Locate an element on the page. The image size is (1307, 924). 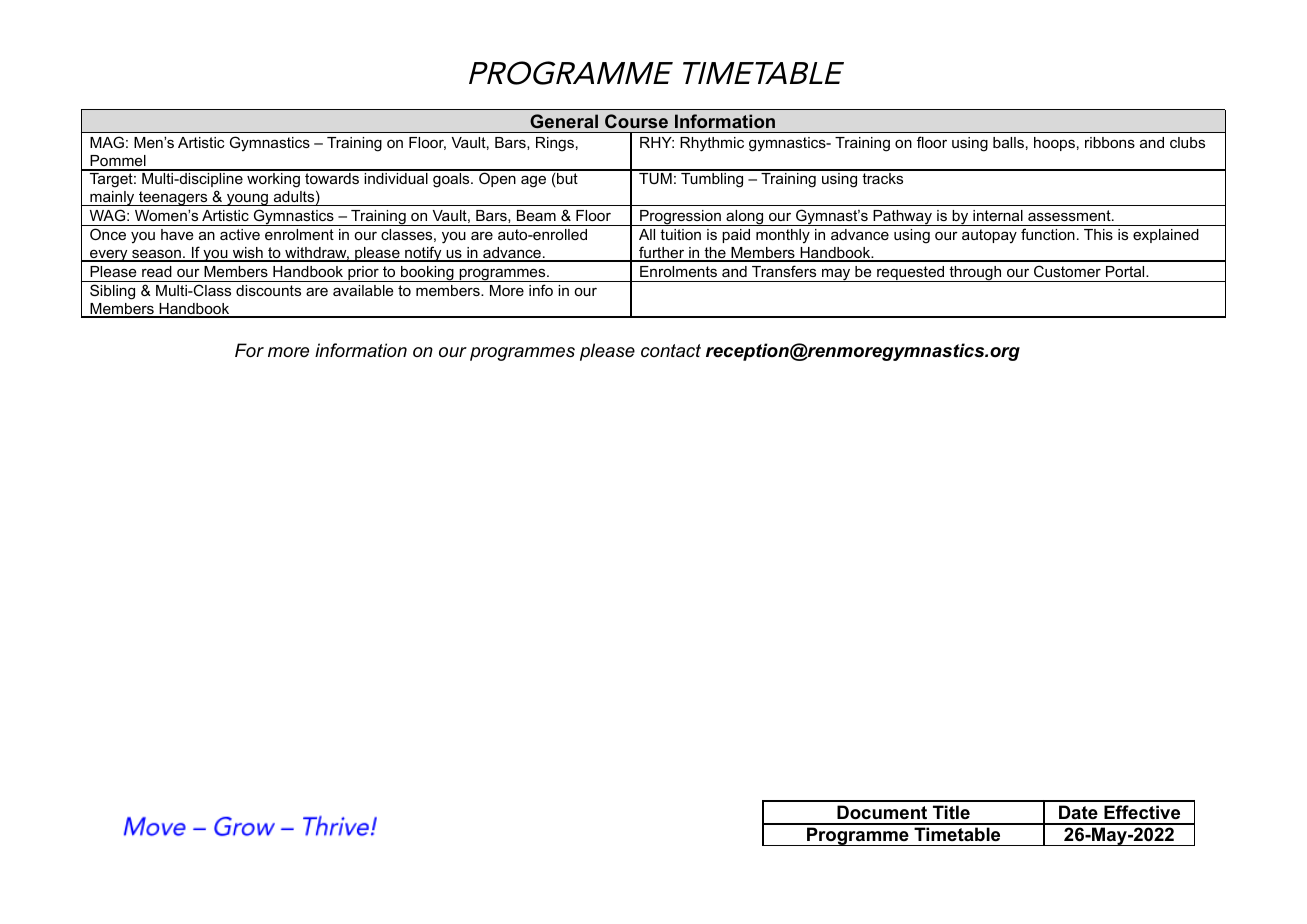
balls is located at coordinates (1008, 142).
